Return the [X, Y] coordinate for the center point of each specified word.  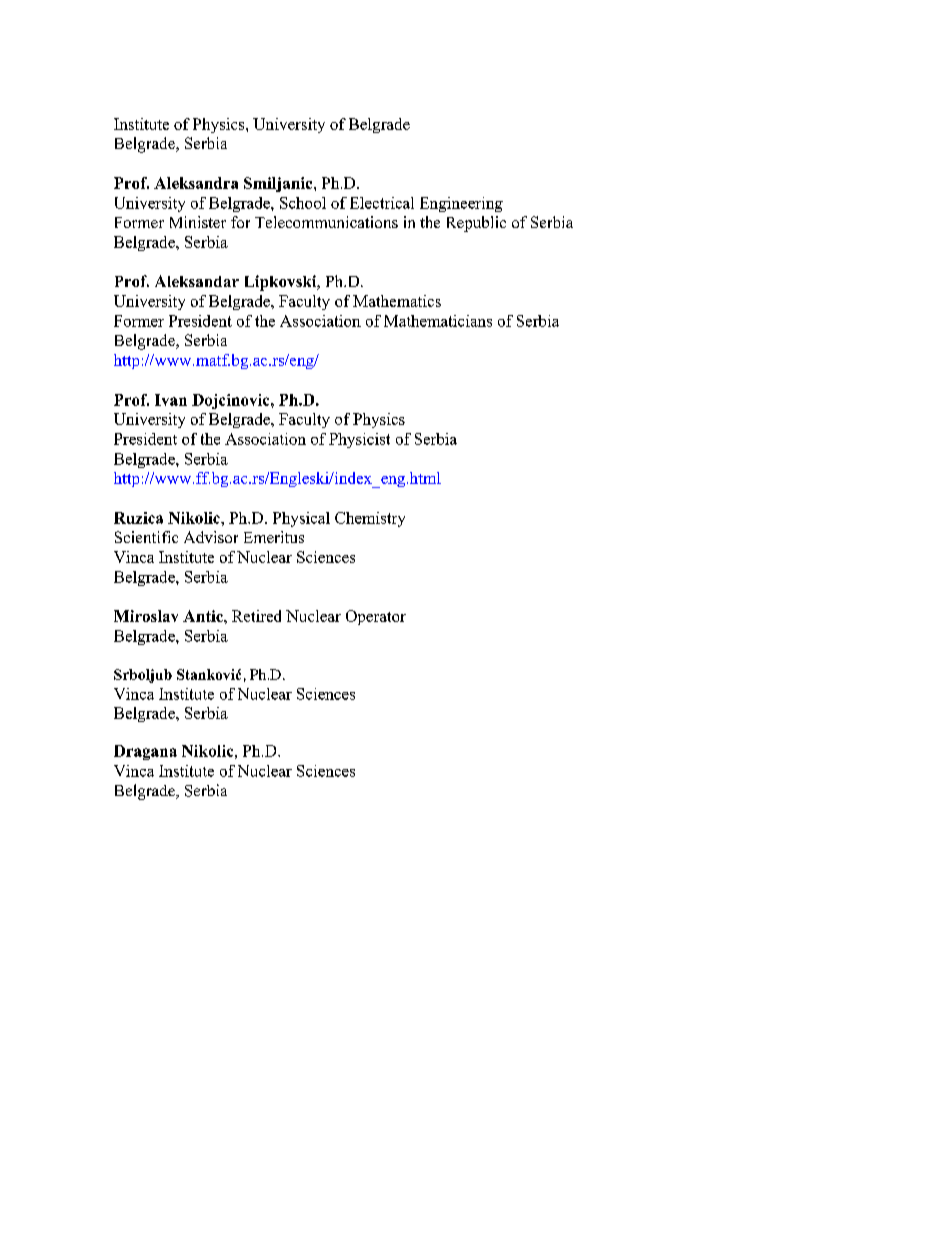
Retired [256, 616]
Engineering [461, 204]
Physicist [359, 440]
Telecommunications [326, 222]
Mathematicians [438, 321]
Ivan [171, 400]
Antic [204, 616]
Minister [198, 222]
